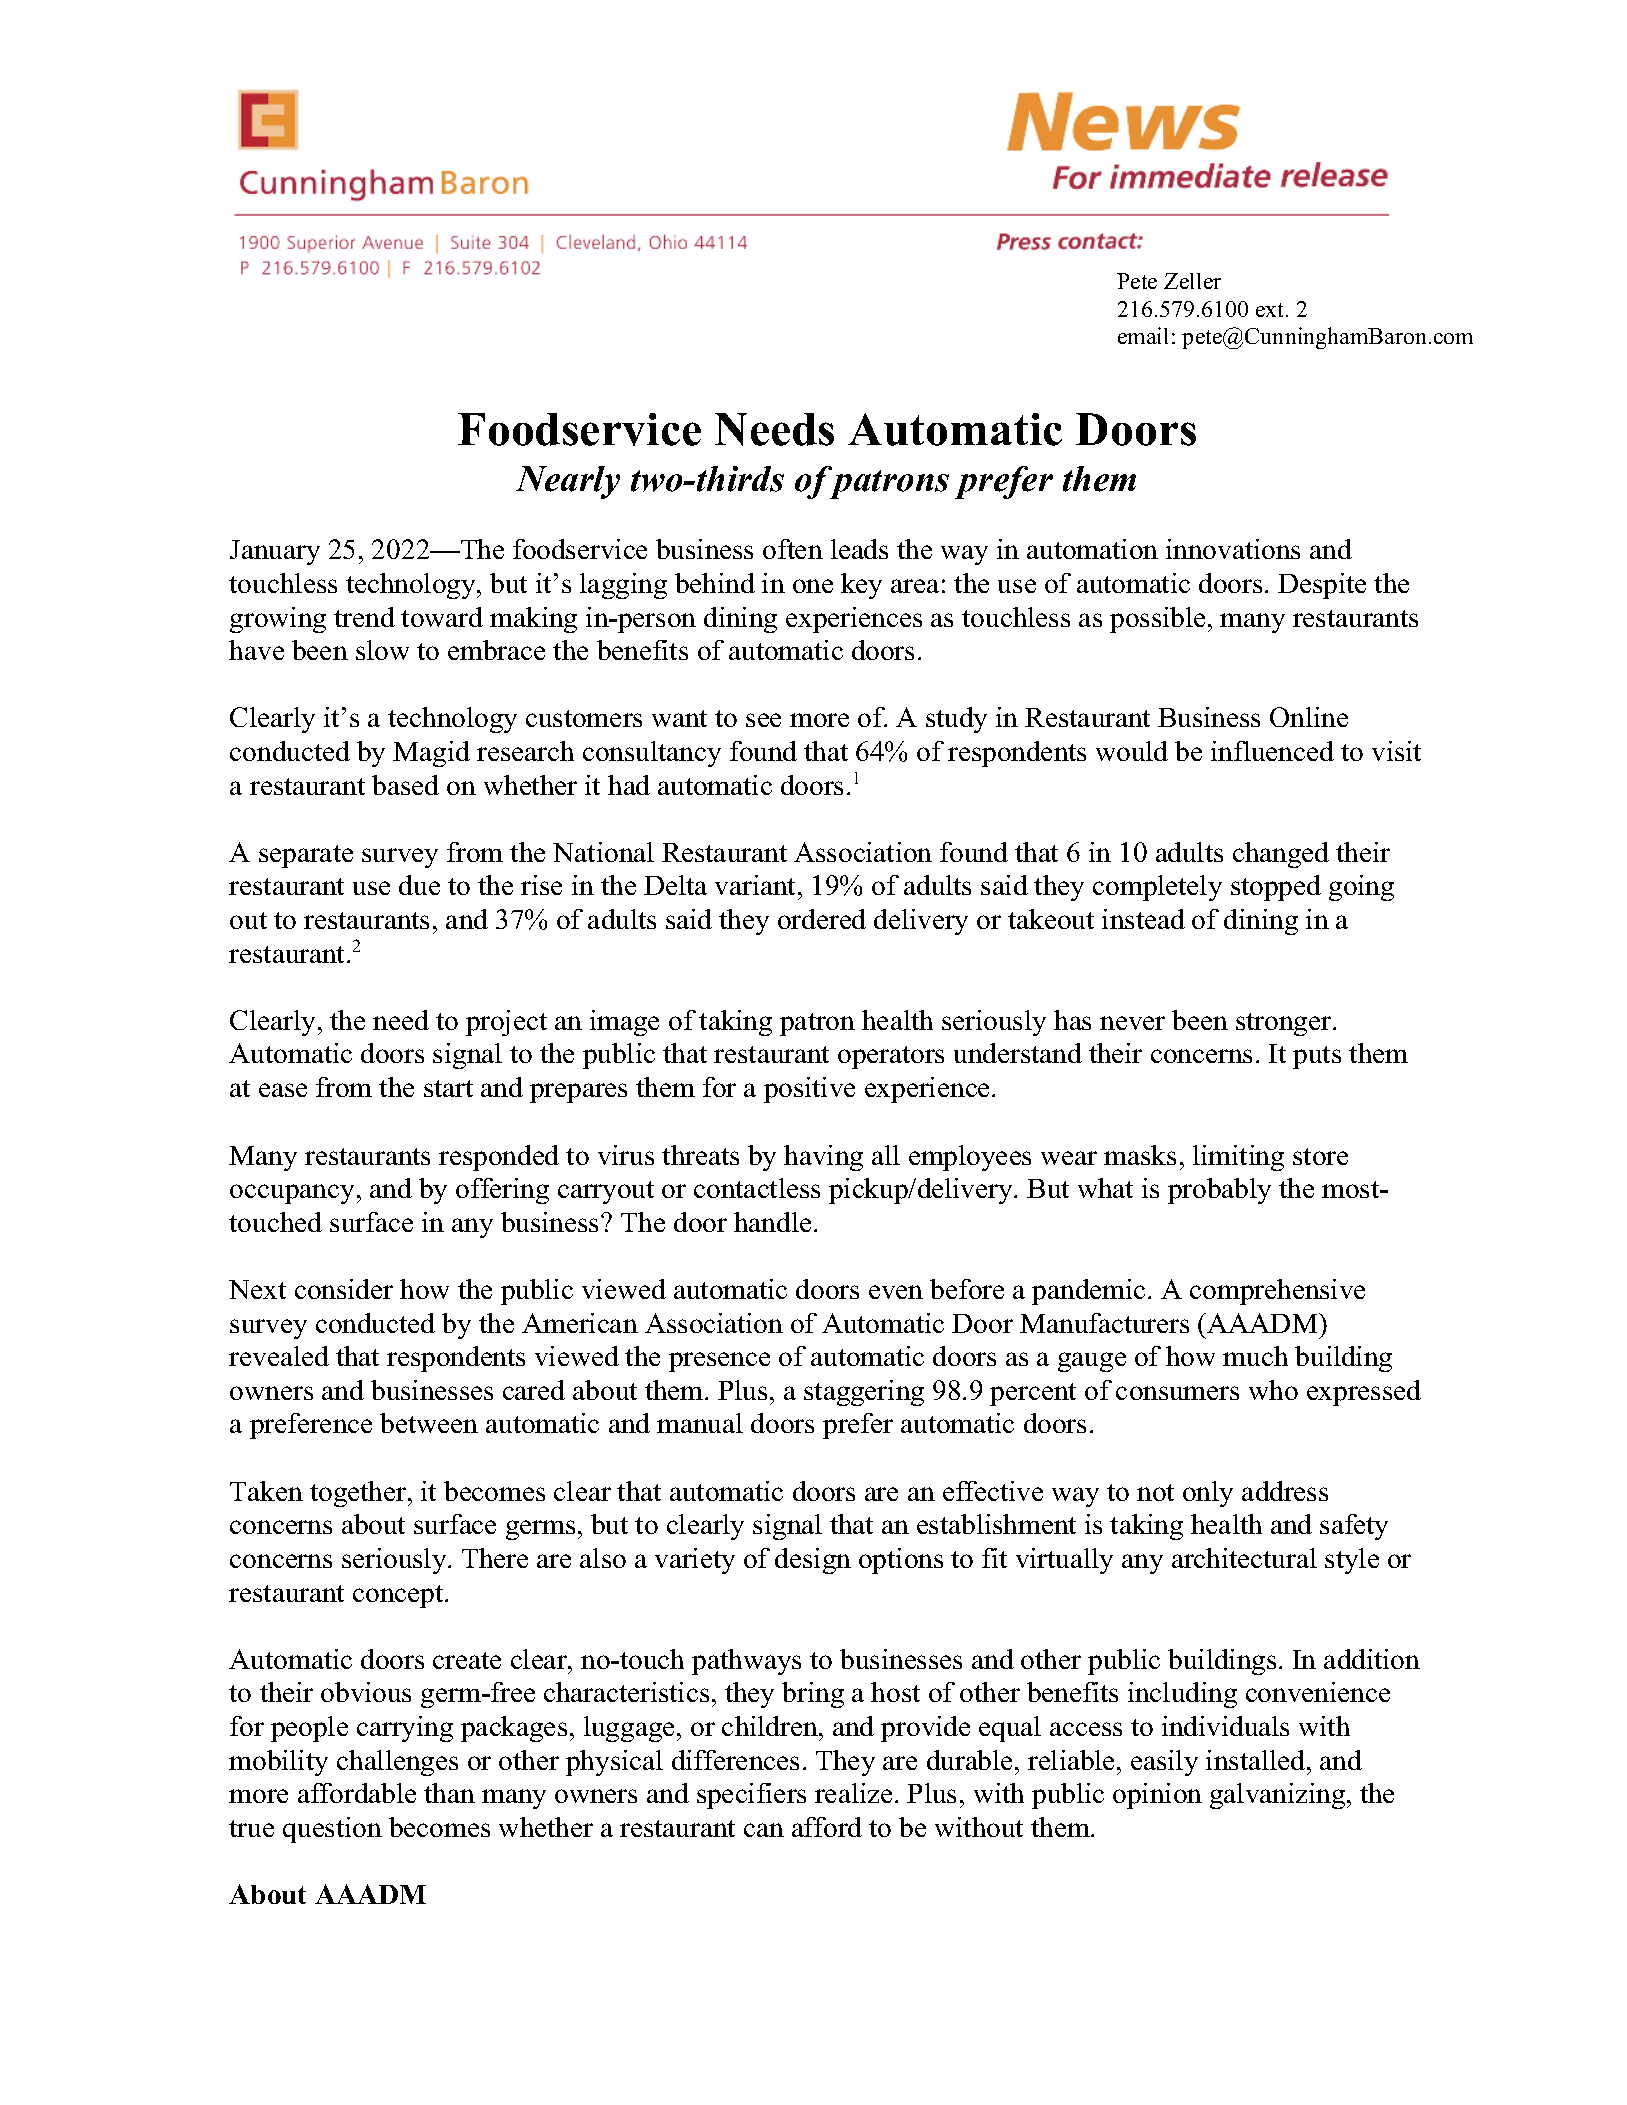  Describe the element at coordinates (1192, 281) in the screenshot. I see `Zeller` at that location.
